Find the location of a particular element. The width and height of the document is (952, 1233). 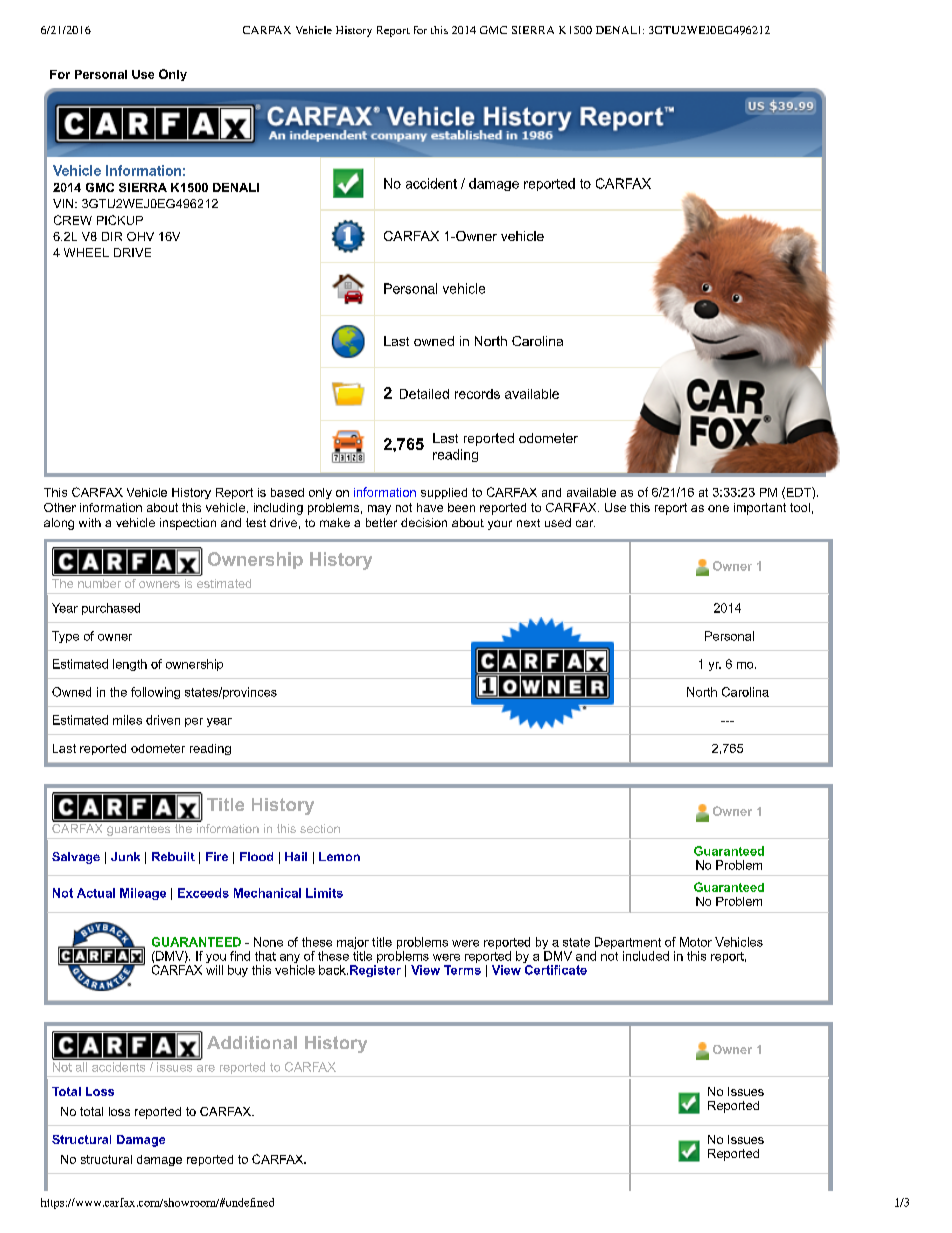

OHV is located at coordinates (140, 236).
